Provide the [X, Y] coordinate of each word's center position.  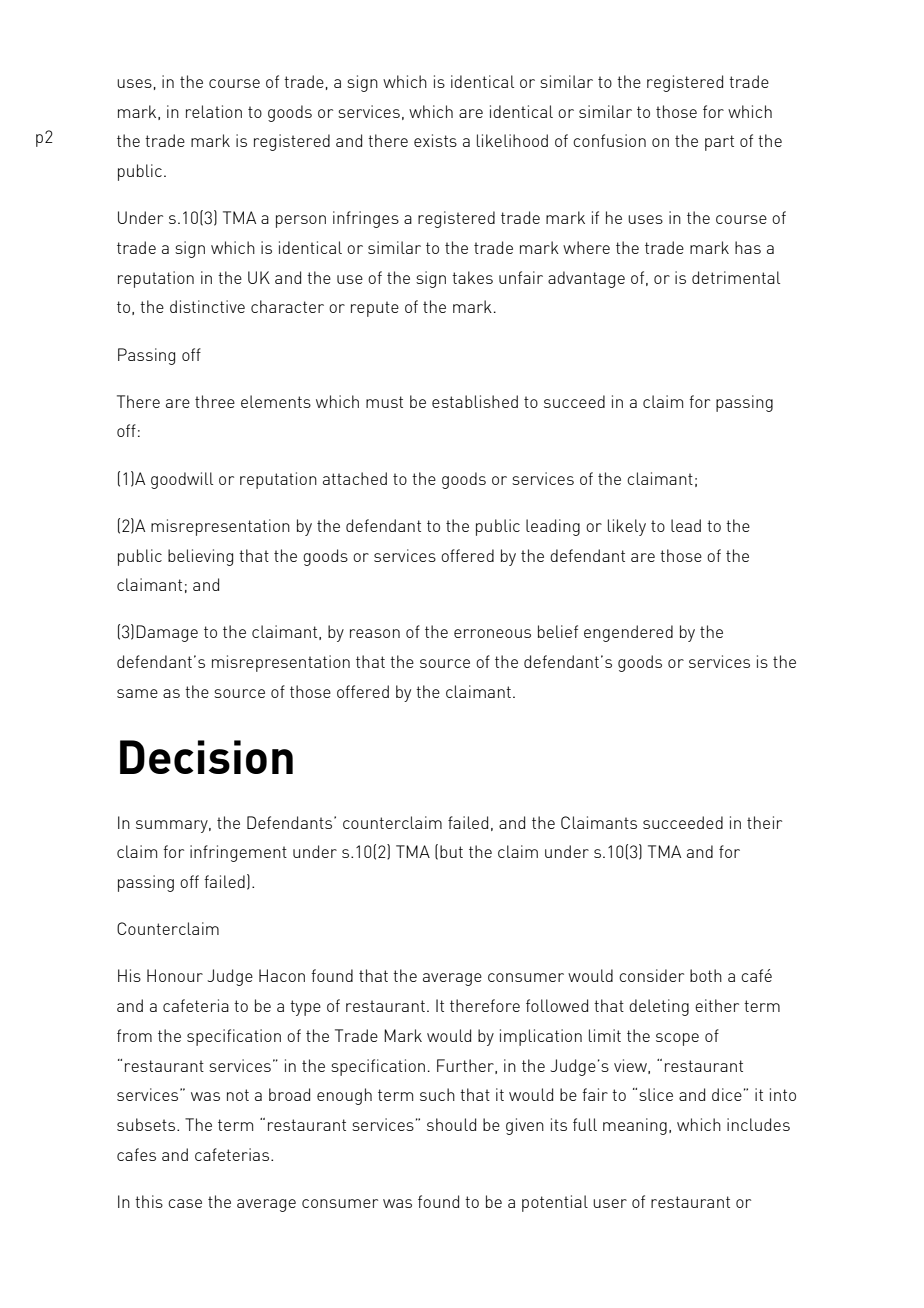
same [137, 693]
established [475, 401]
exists [435, 140]
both [706, 975]
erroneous [492, 633]
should [451, 1124]
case [185, 1203]
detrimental [736, 277]
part [719, 143]
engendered [628, 633]
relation [214, 111]
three [215, 401]
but [451, 851]
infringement [238, 853]
